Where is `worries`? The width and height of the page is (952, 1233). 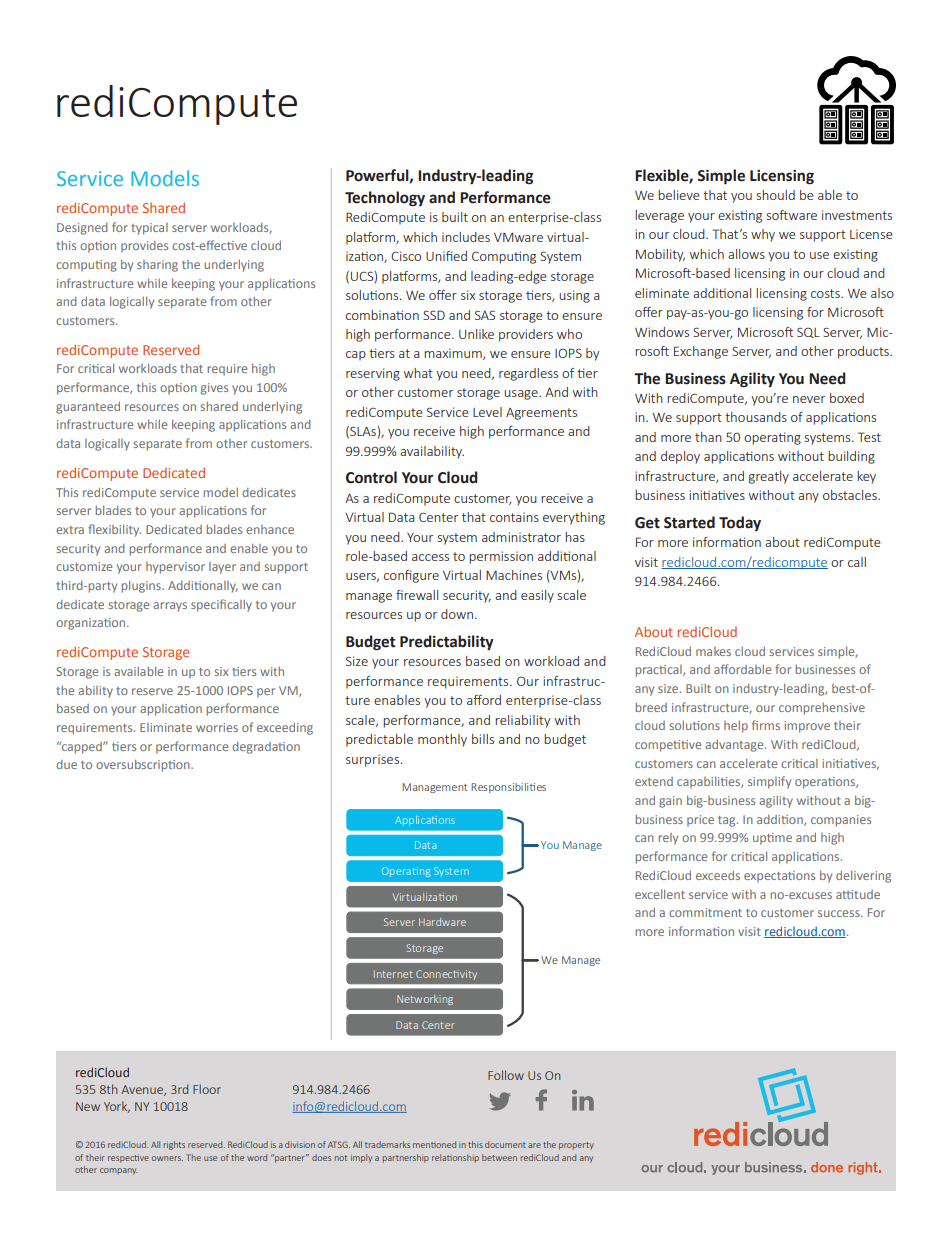
worries is located at coordinates (217, 727).
